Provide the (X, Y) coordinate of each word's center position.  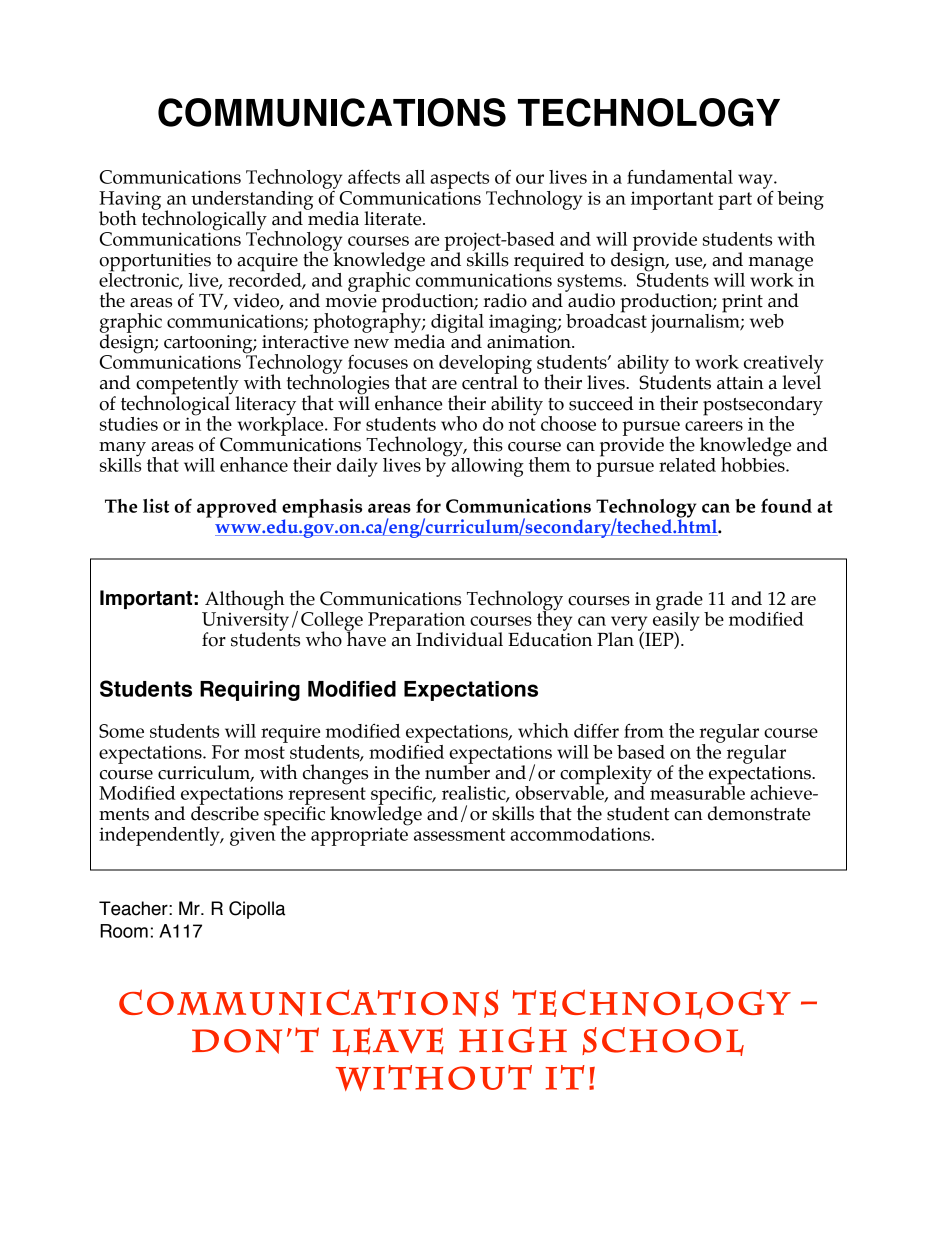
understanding (252, 201)
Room (124, 931)
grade (679, 601)
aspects (459, 180)
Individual (459, 639)
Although (245, 600)
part (735, 201)
